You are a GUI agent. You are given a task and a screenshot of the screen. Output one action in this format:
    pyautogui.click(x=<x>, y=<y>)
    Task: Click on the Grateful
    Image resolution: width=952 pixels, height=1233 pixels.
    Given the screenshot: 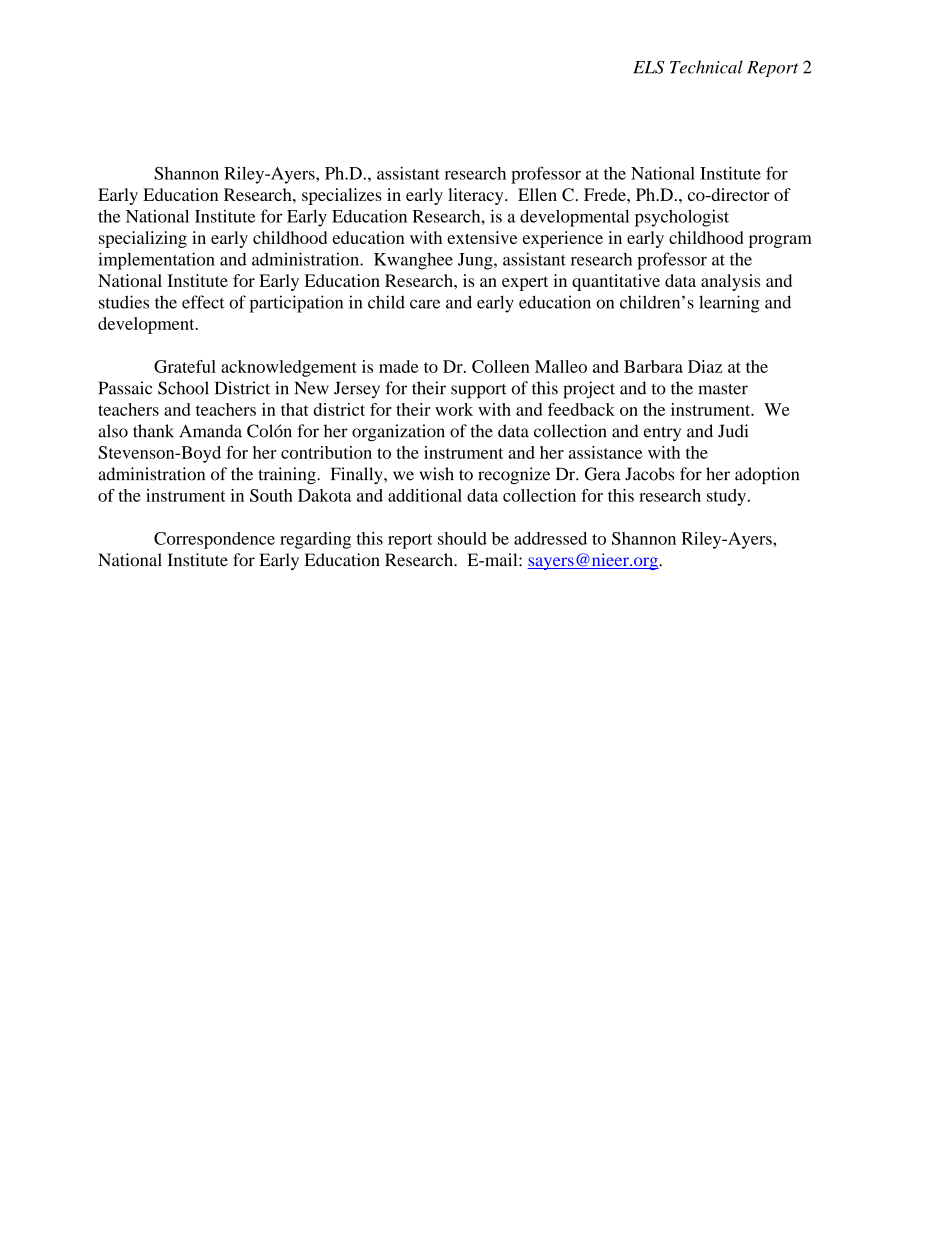 What is the action you would take?
    pyautogui.click(x=185, y=366)
